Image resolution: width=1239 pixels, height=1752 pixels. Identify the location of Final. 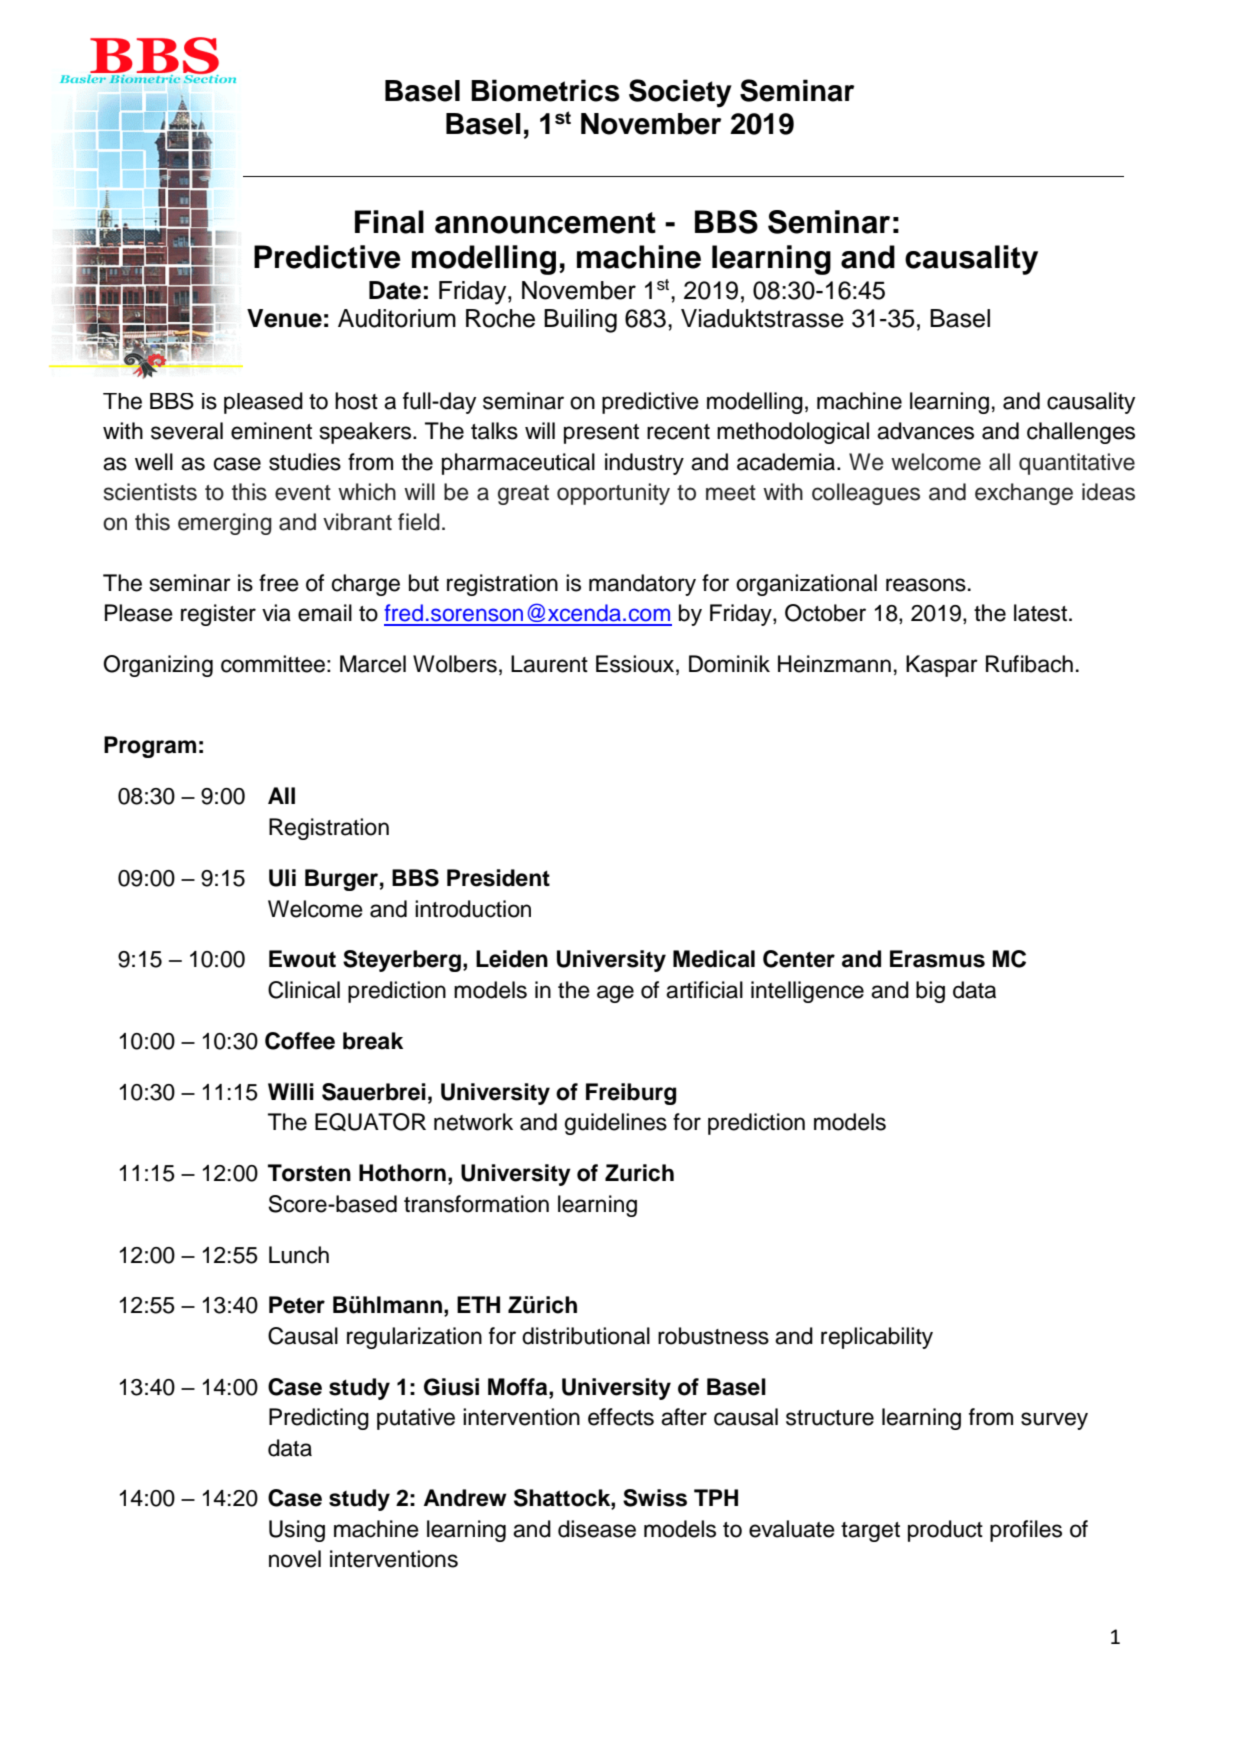
(389, 222).
